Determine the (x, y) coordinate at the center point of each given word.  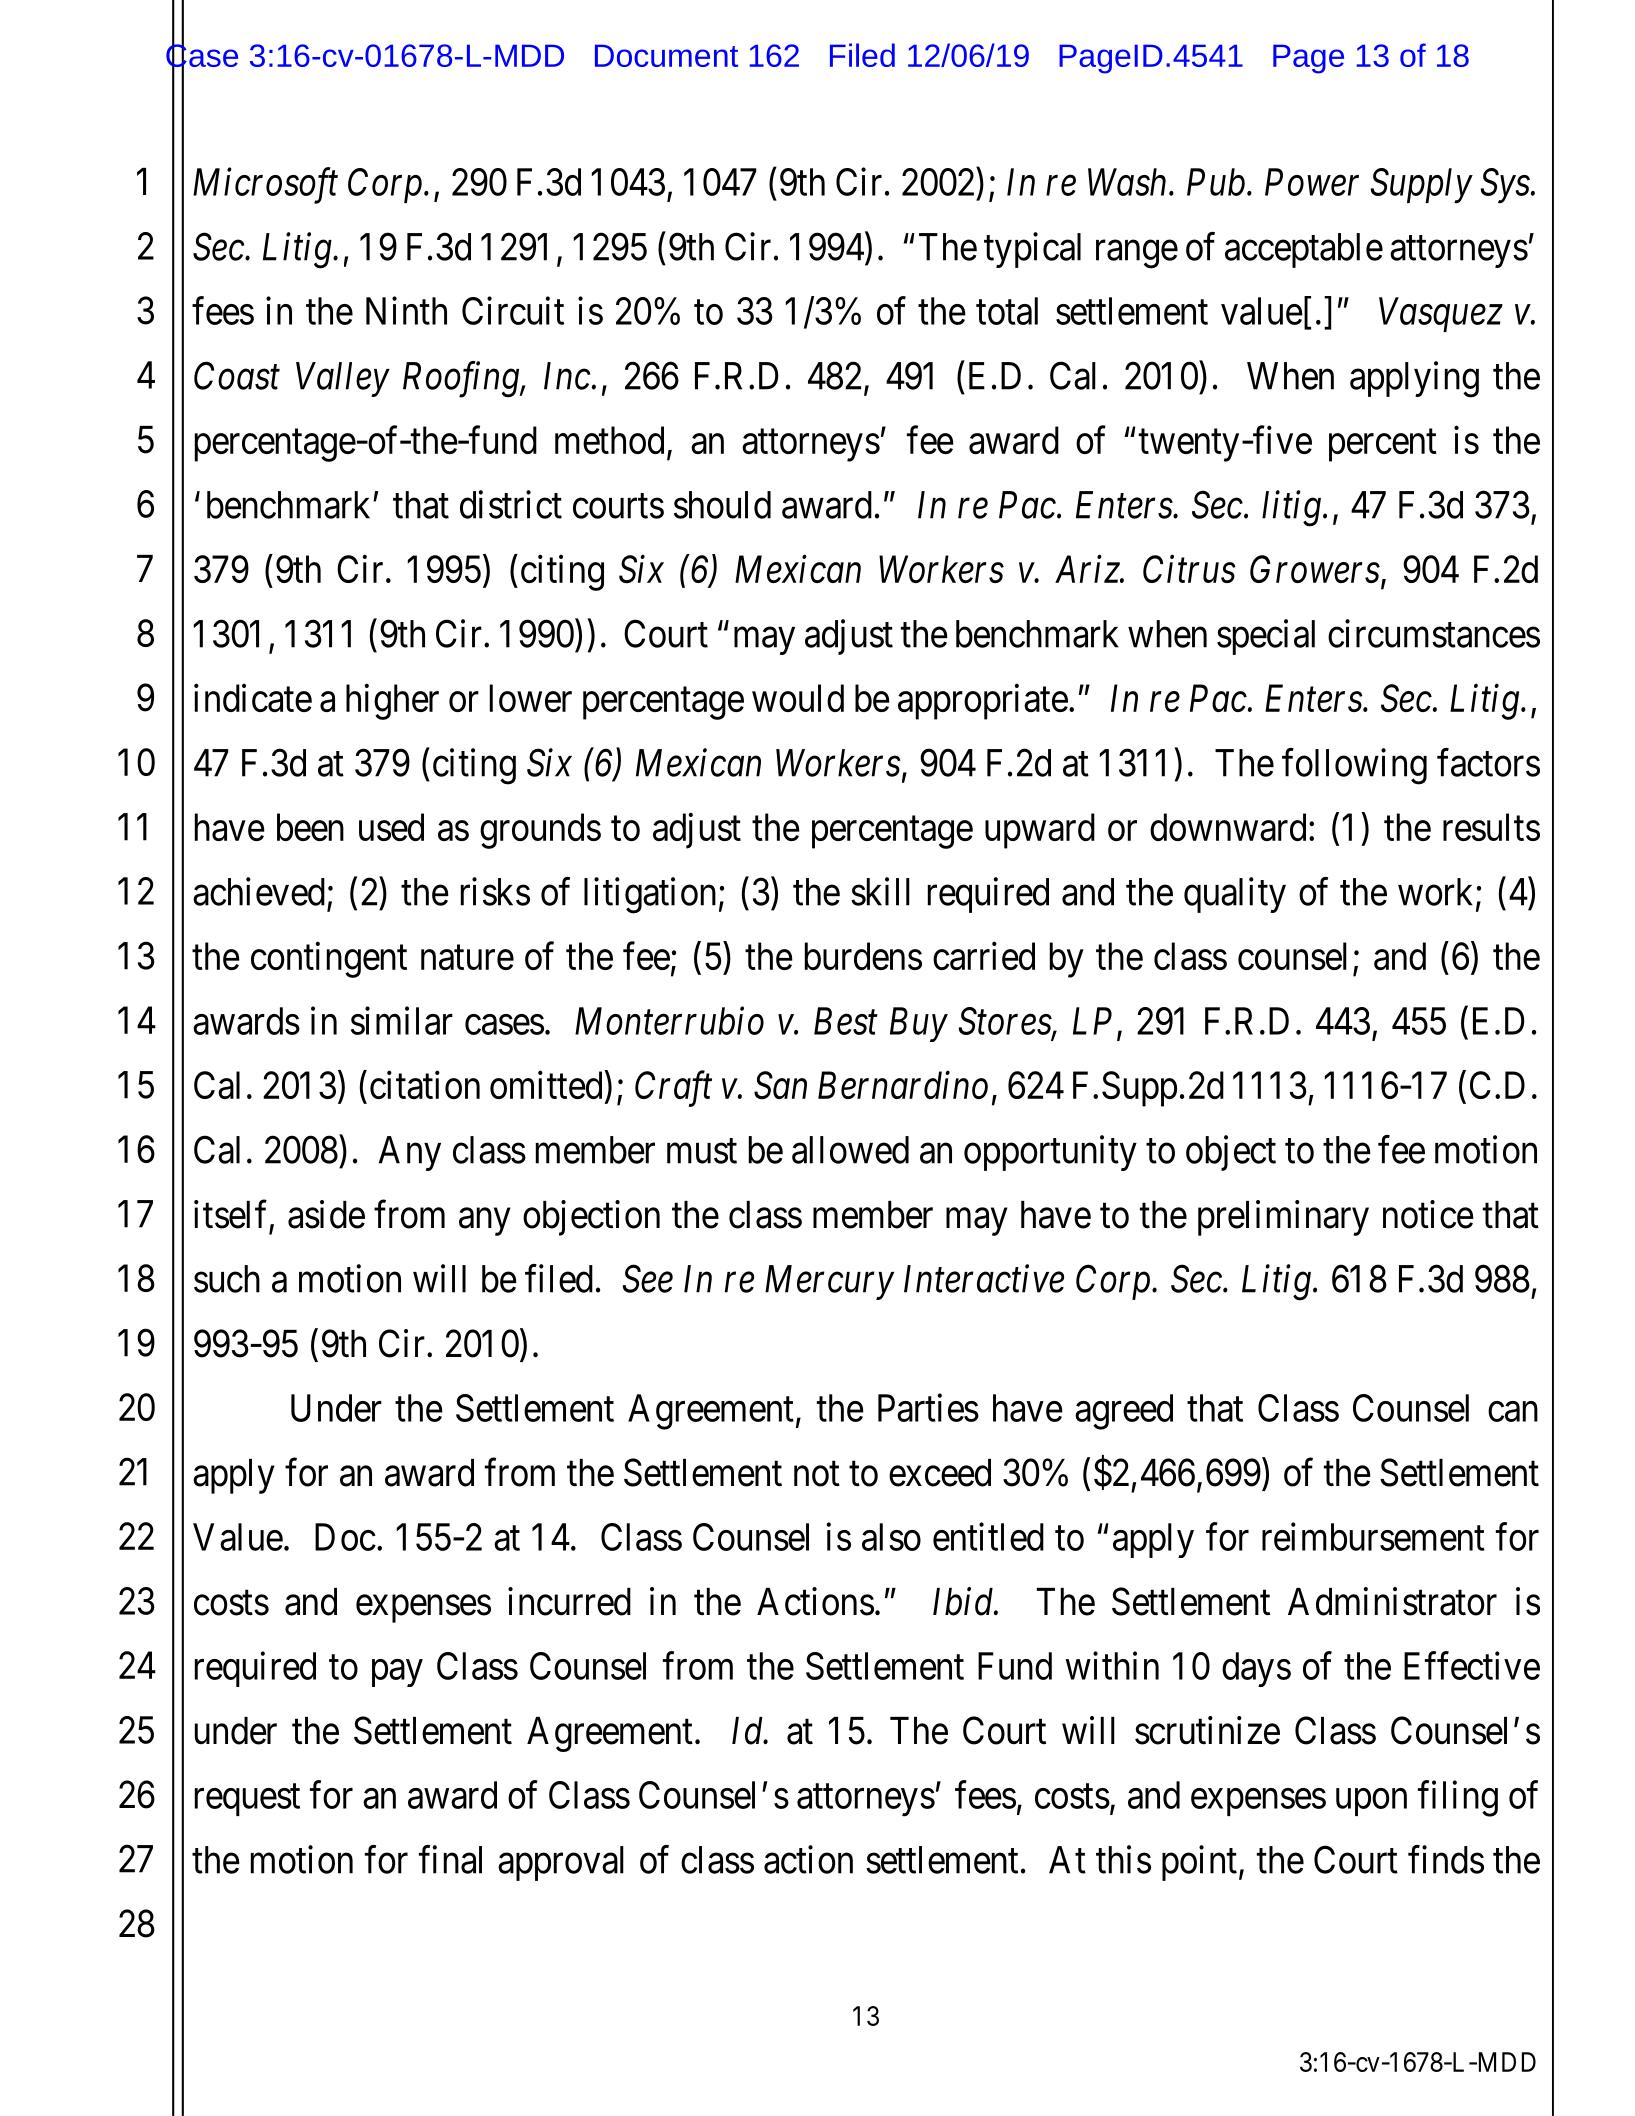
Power (1312, 182)
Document (666, 55)
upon (1371, 1802)
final (450, 1859)
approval (561, 1863)
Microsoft (265, 186)
